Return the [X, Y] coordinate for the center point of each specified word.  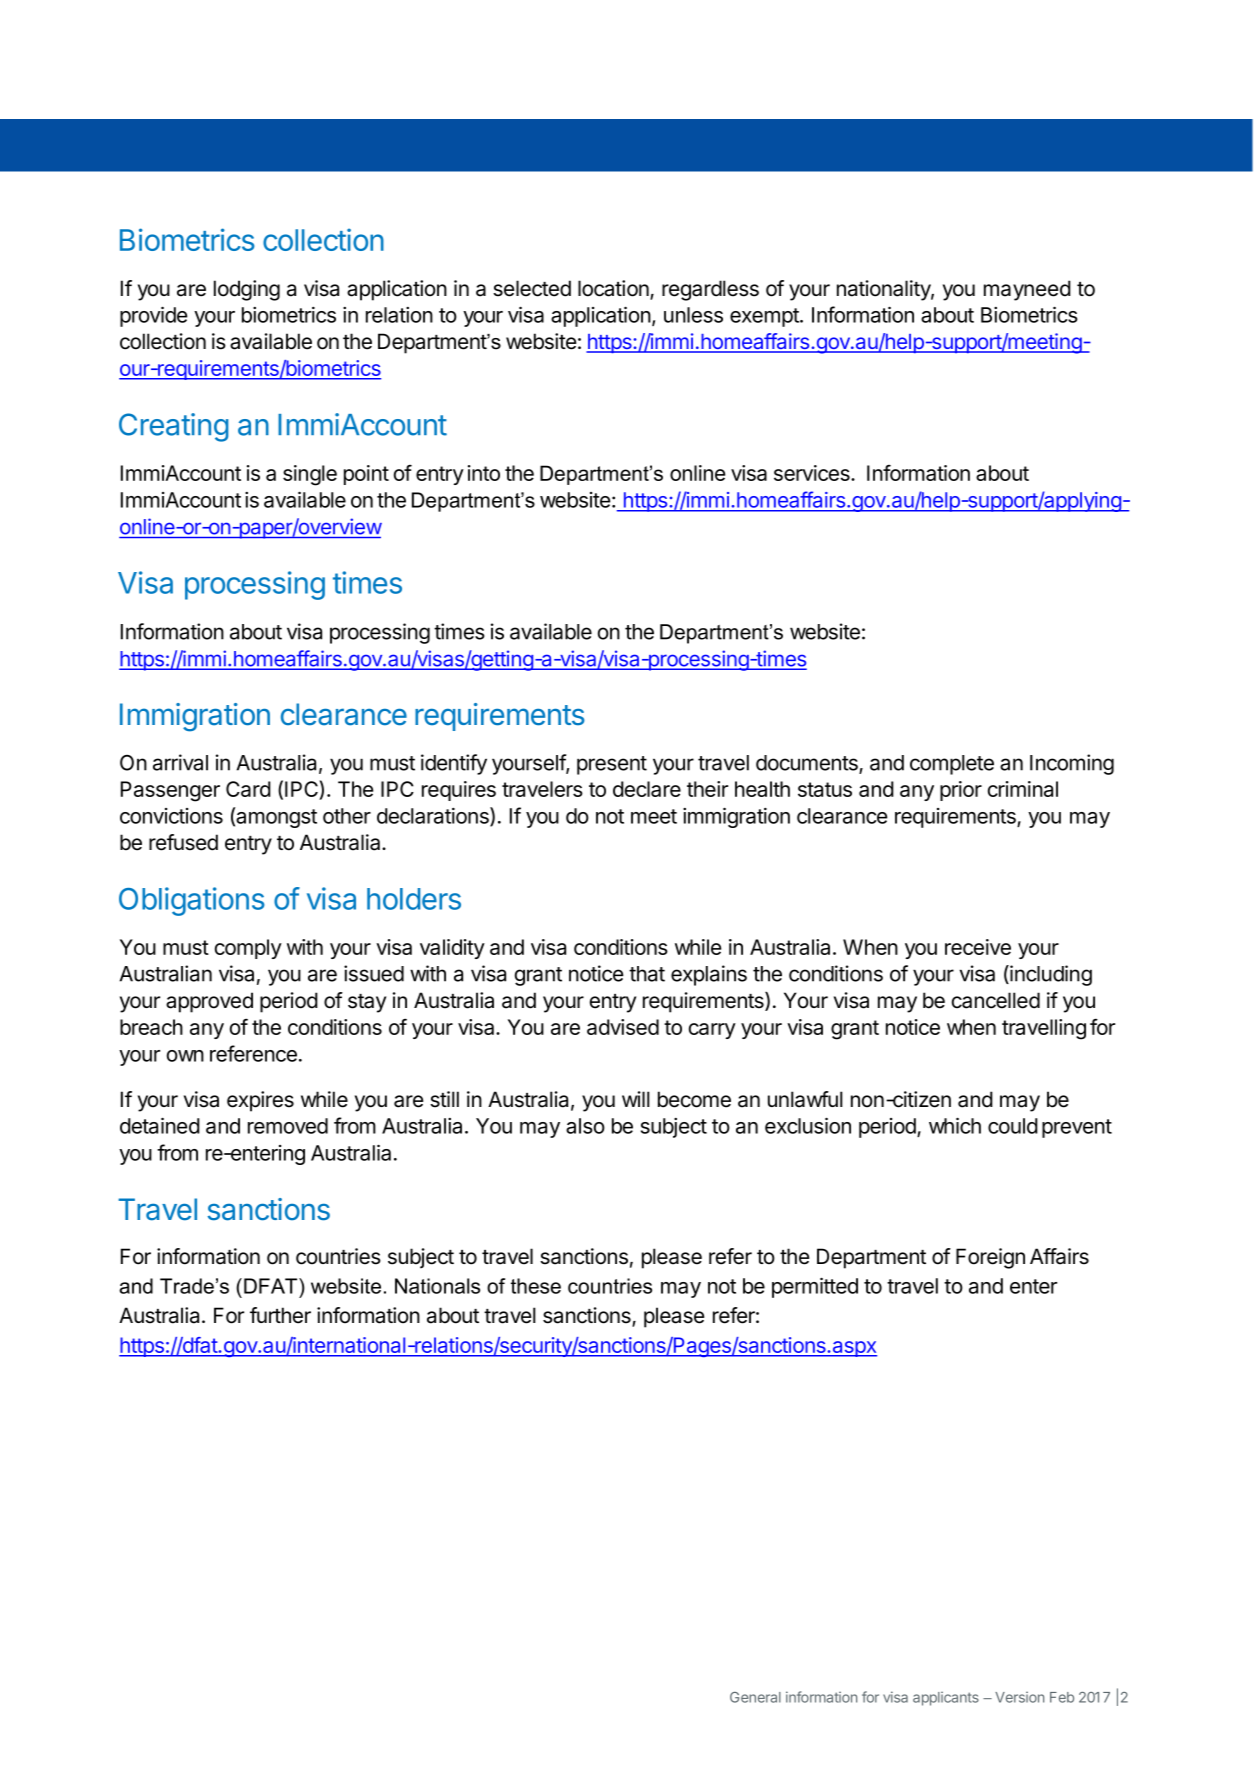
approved [209, 1002]
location [614, 289]
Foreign [990, 1258]
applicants [946, 1699]
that [647, 974]
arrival [180, 762]
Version [1019, 1697]
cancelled [996, 1000]
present [612, 765]
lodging [247, 290]
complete [952, 765]
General [755, 1697]
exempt [765, 317]
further [280, 1315]
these [536, 1286]
